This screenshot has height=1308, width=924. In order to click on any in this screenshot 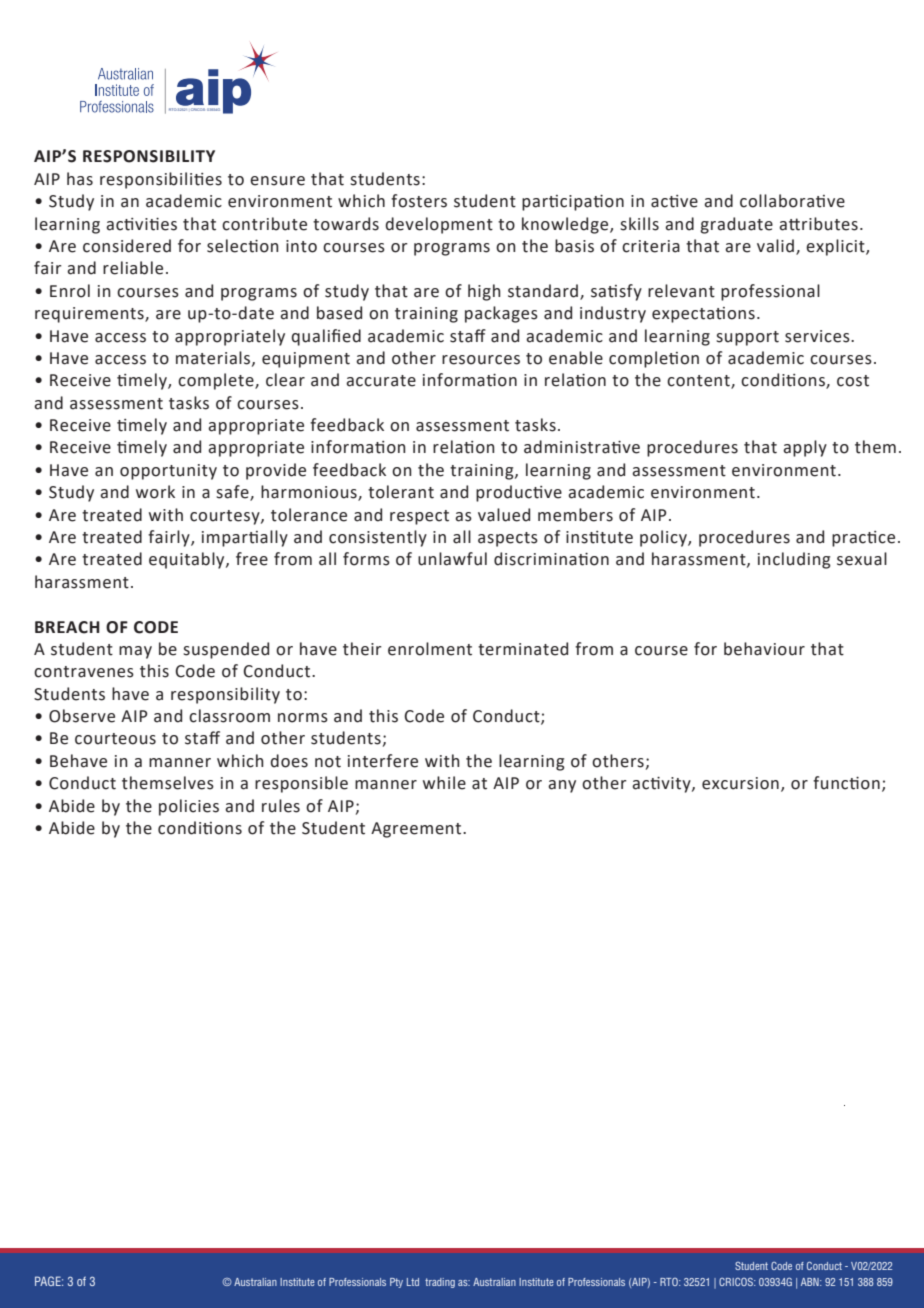, I will do `click(562, 786)`.
